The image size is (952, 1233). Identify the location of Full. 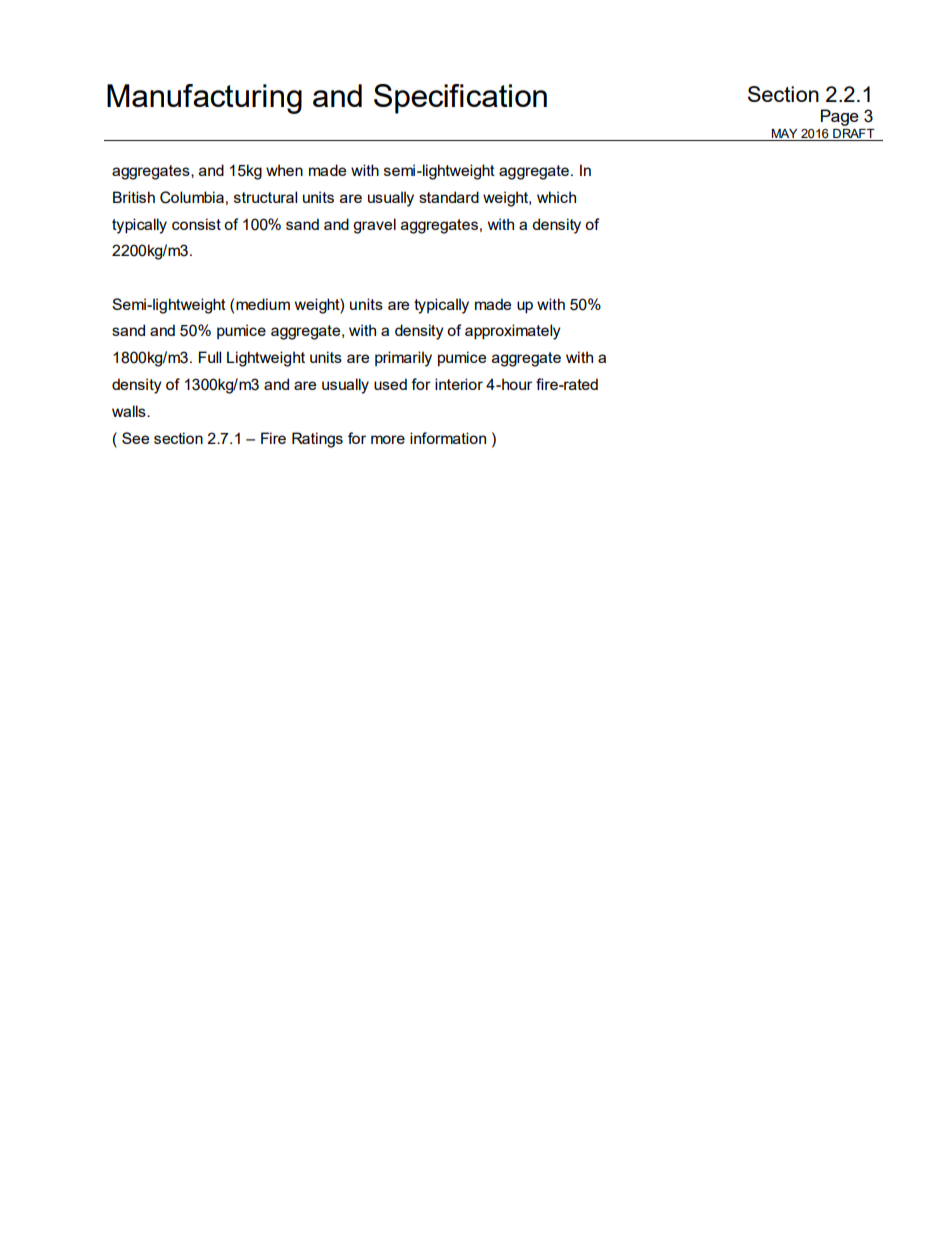
(210, 357).
